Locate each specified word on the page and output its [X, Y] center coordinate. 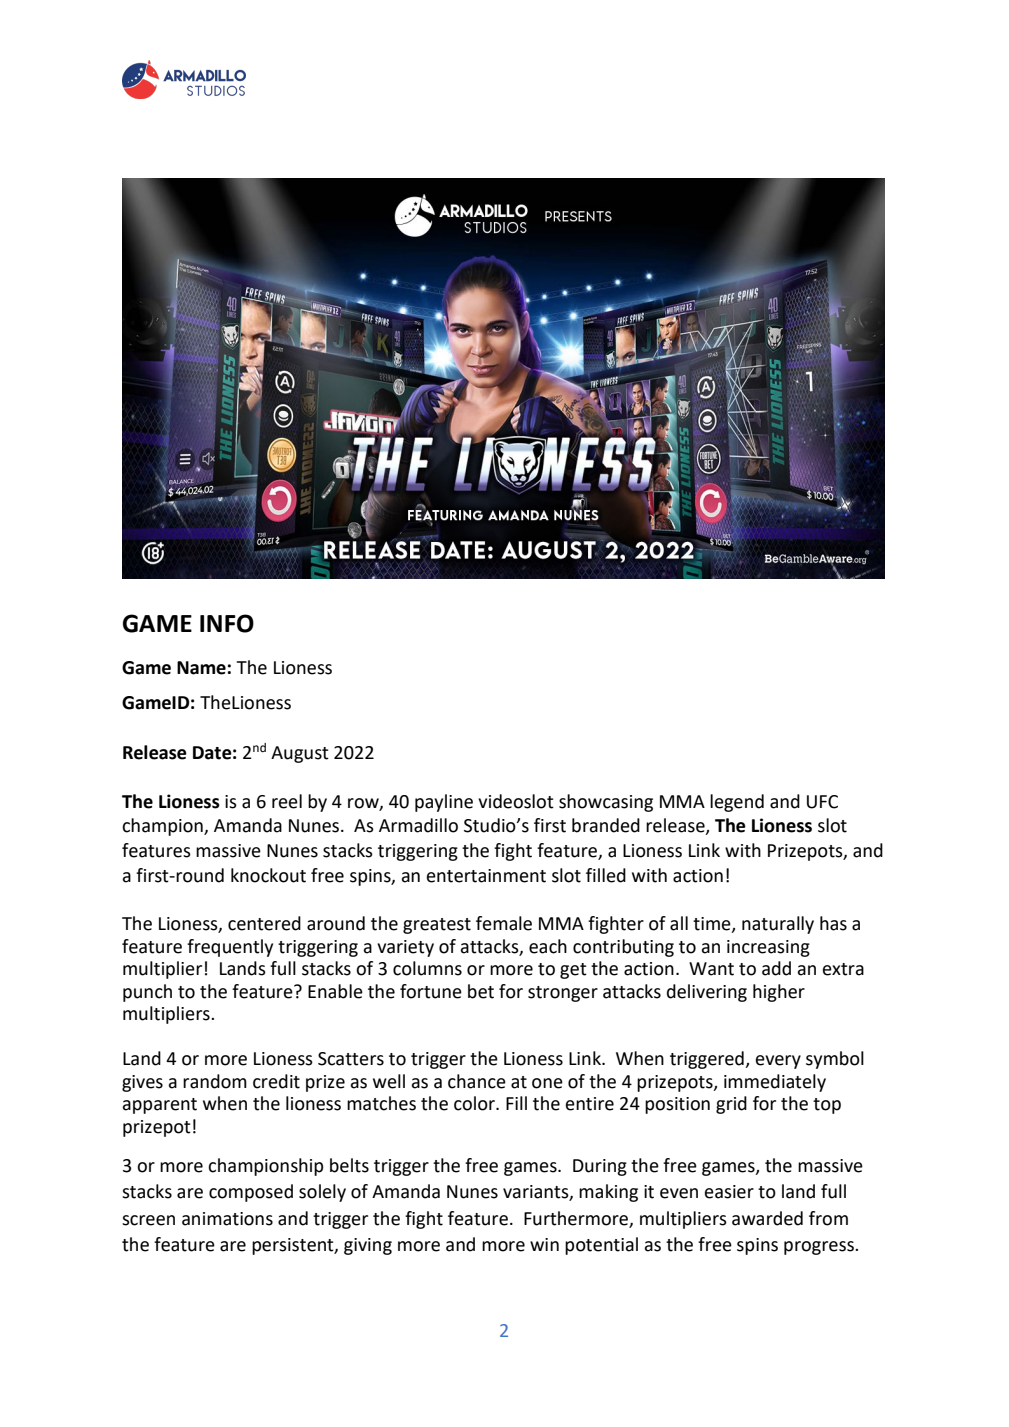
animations [227, 1219]
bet [481, 991]
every [778, 1062]
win [544, 1244]
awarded [767, 1218]
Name [201, 668]
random [215, 1081]
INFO [227, 623]
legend [737, 803]
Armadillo [418, 825]
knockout [268, 875]
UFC [822, 802]
